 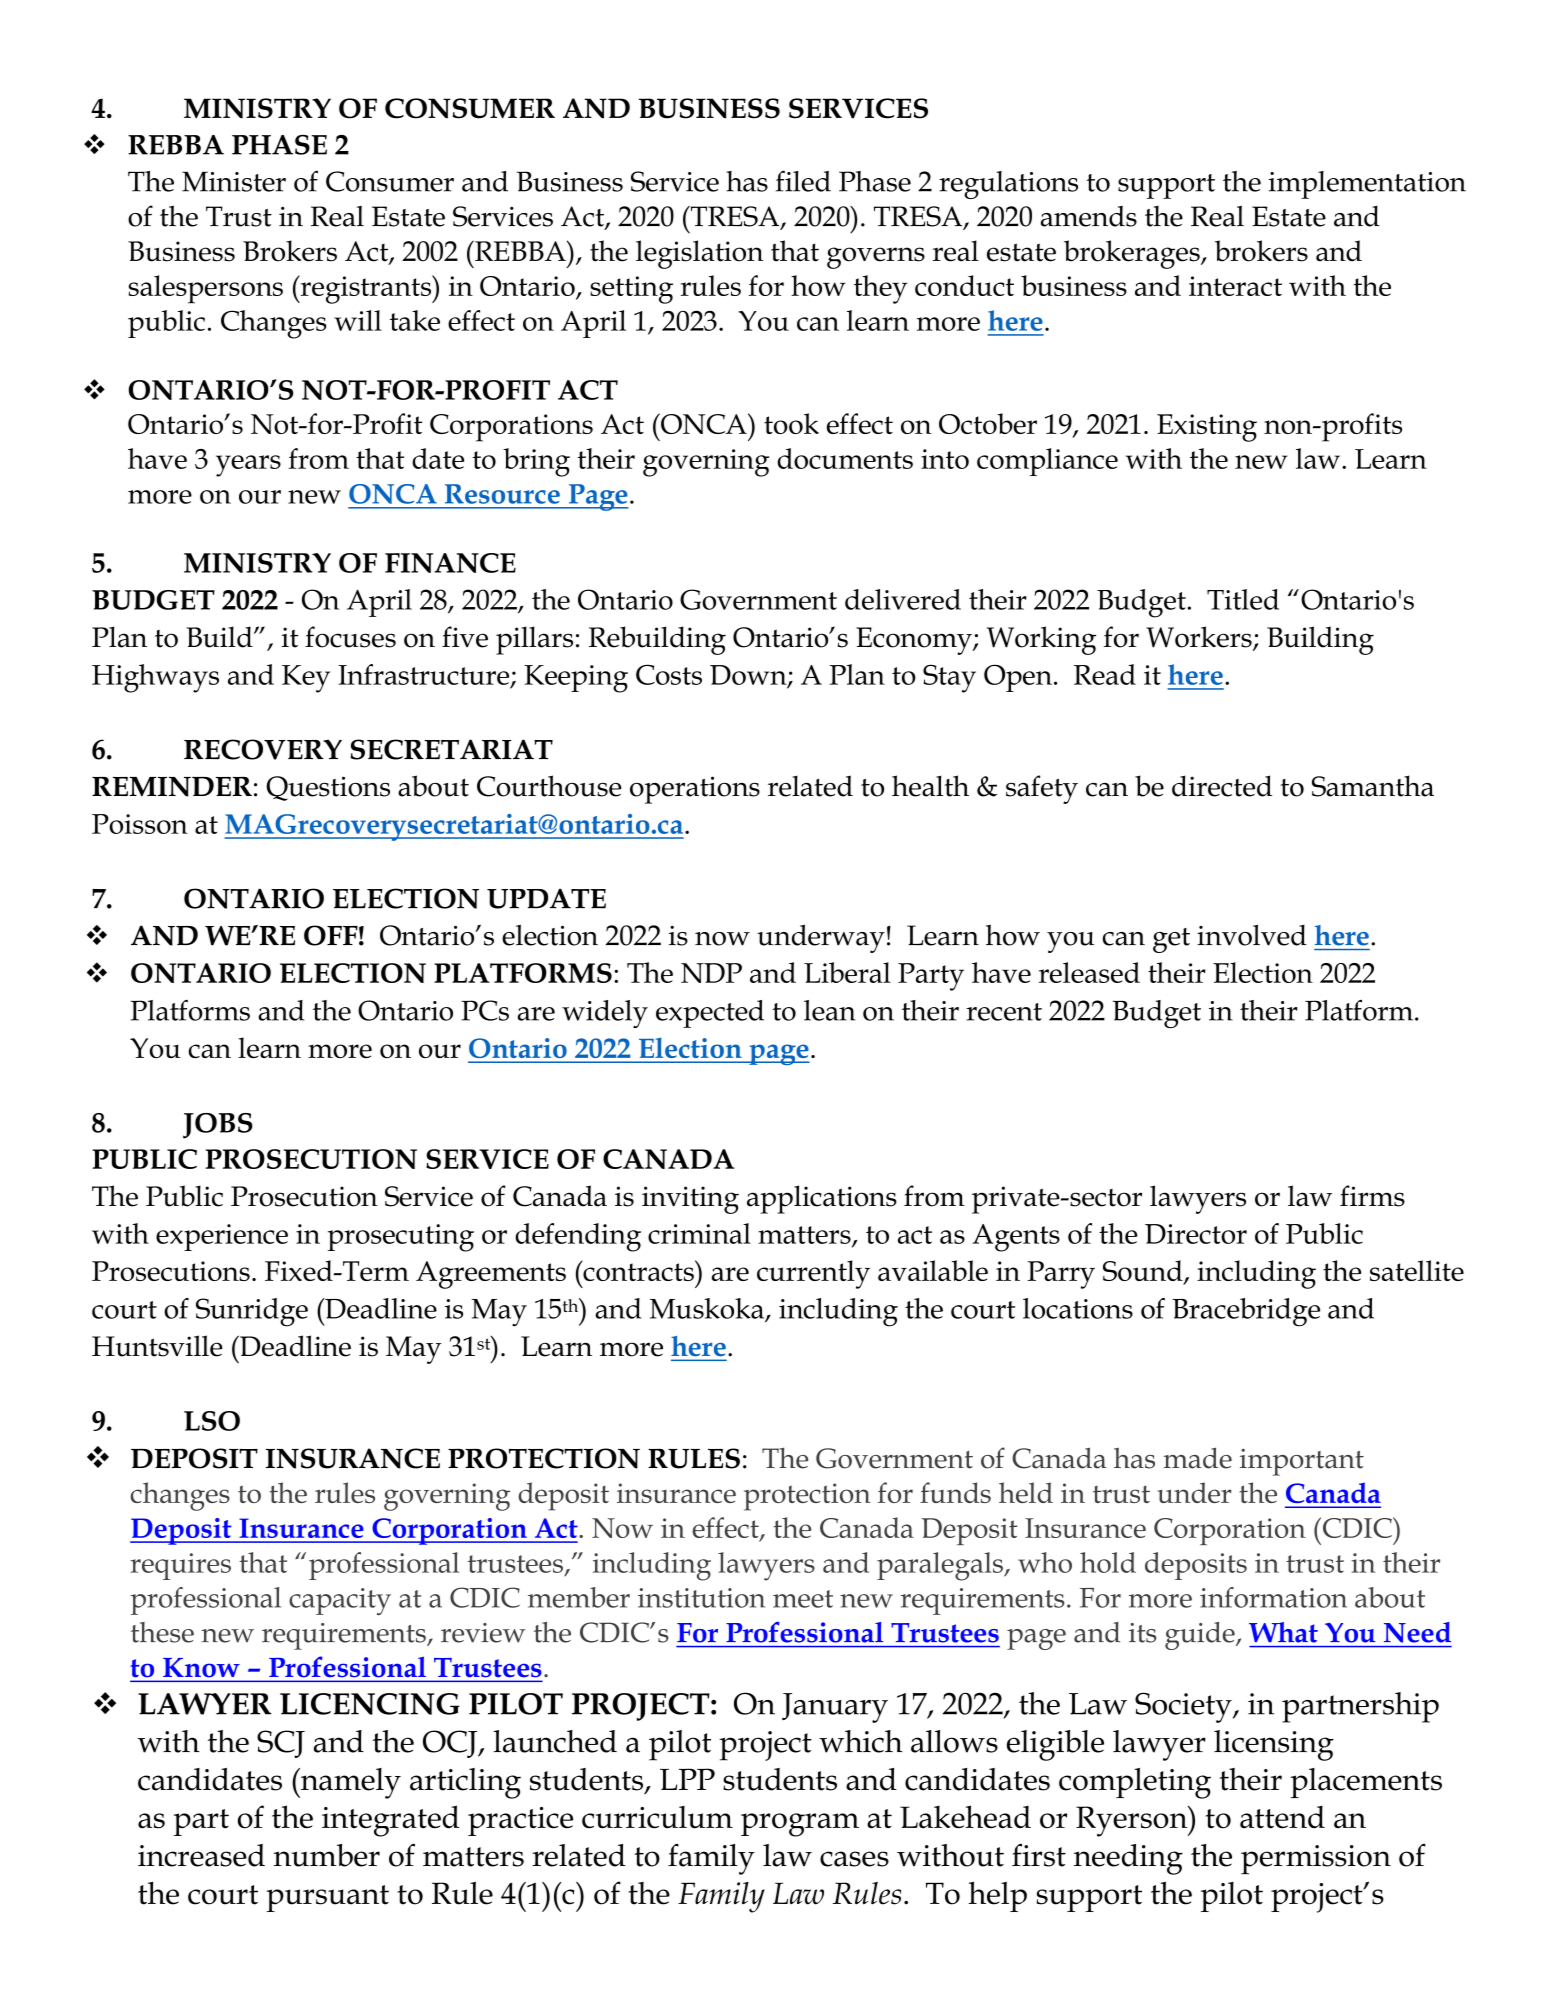 I want to click on Titled, so click(x=1243, y=599).
